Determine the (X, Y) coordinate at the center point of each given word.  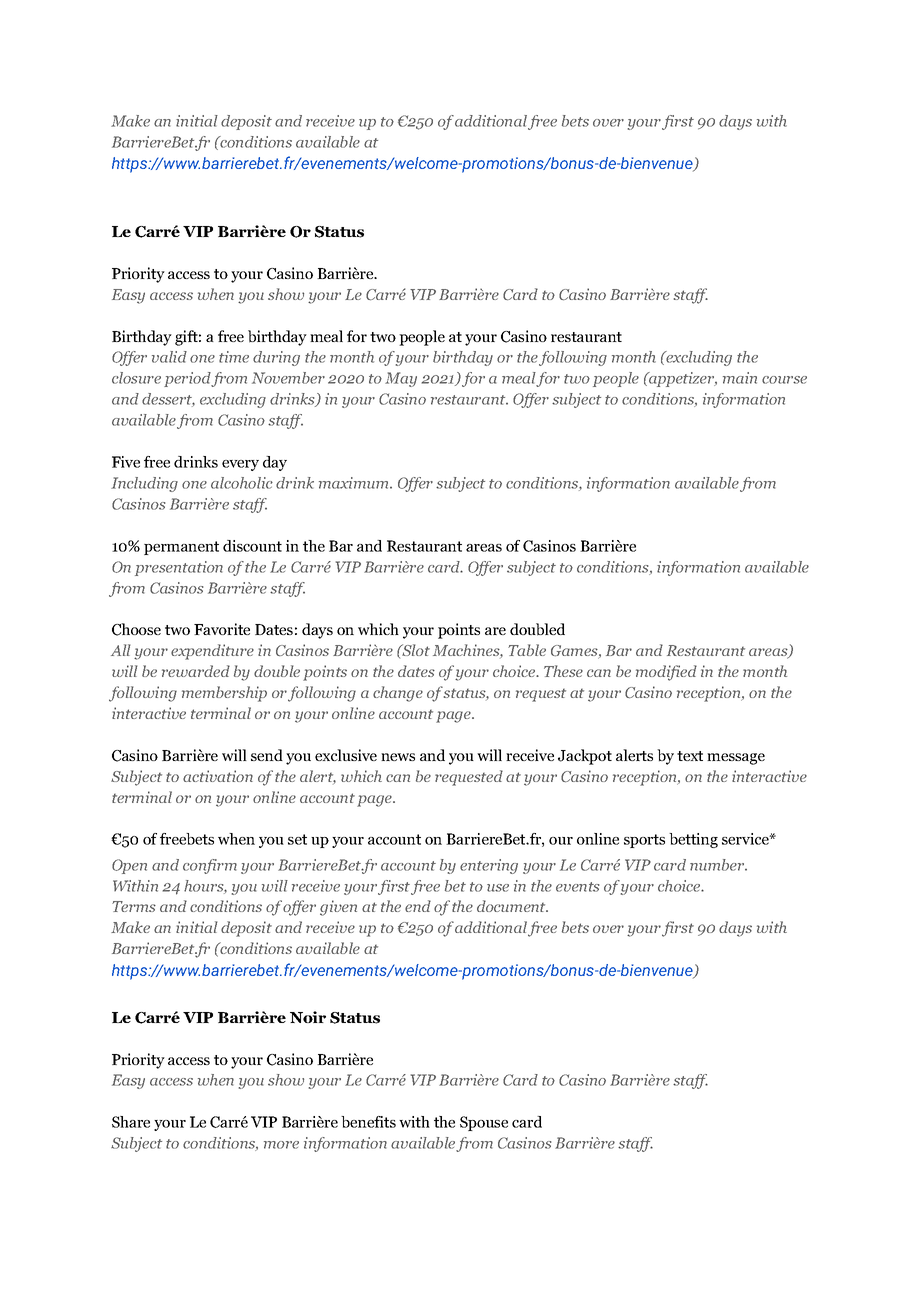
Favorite (222, 629)
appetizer (682, 379)
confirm (210, 866)
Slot (415, 650)
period (188, 379)
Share (131, 1122)
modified (666, 673)
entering (489, 866)
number (718, 865)
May (401, 379)
